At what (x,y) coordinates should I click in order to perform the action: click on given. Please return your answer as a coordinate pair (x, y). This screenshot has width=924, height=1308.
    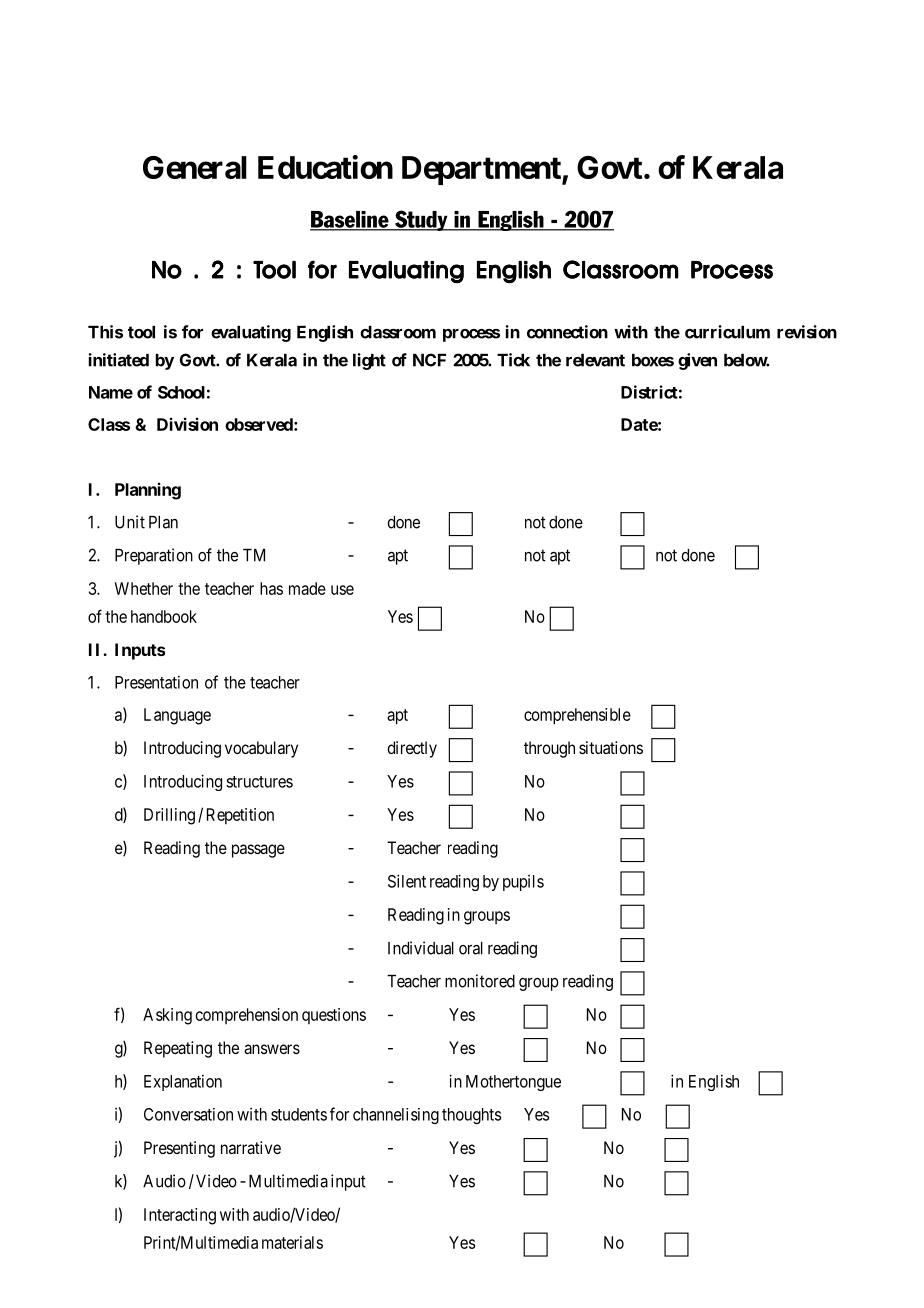
    Looking at the image, I should click on (697, 361).
